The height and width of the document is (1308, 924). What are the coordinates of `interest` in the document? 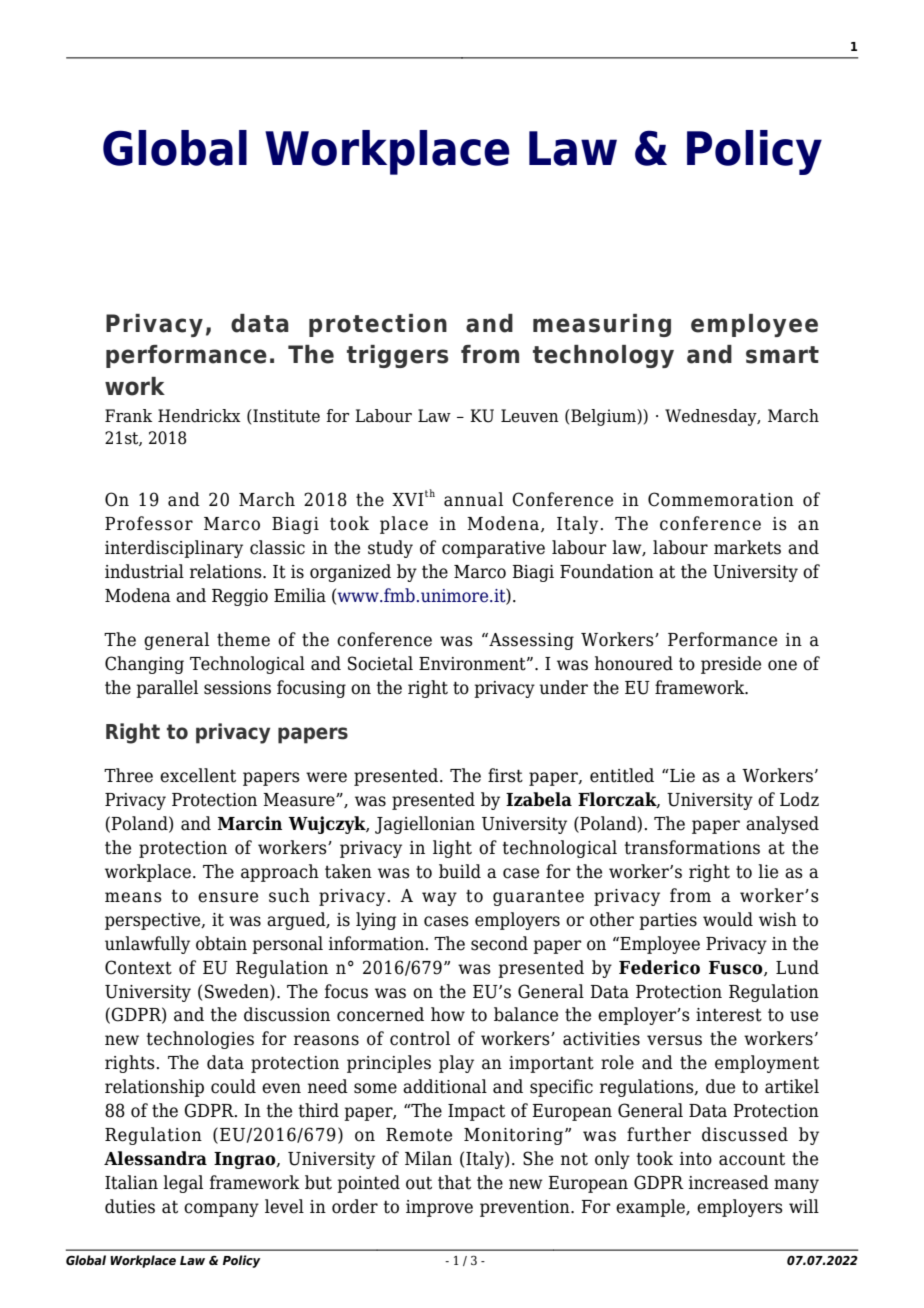 It's located at (729, 1015).
